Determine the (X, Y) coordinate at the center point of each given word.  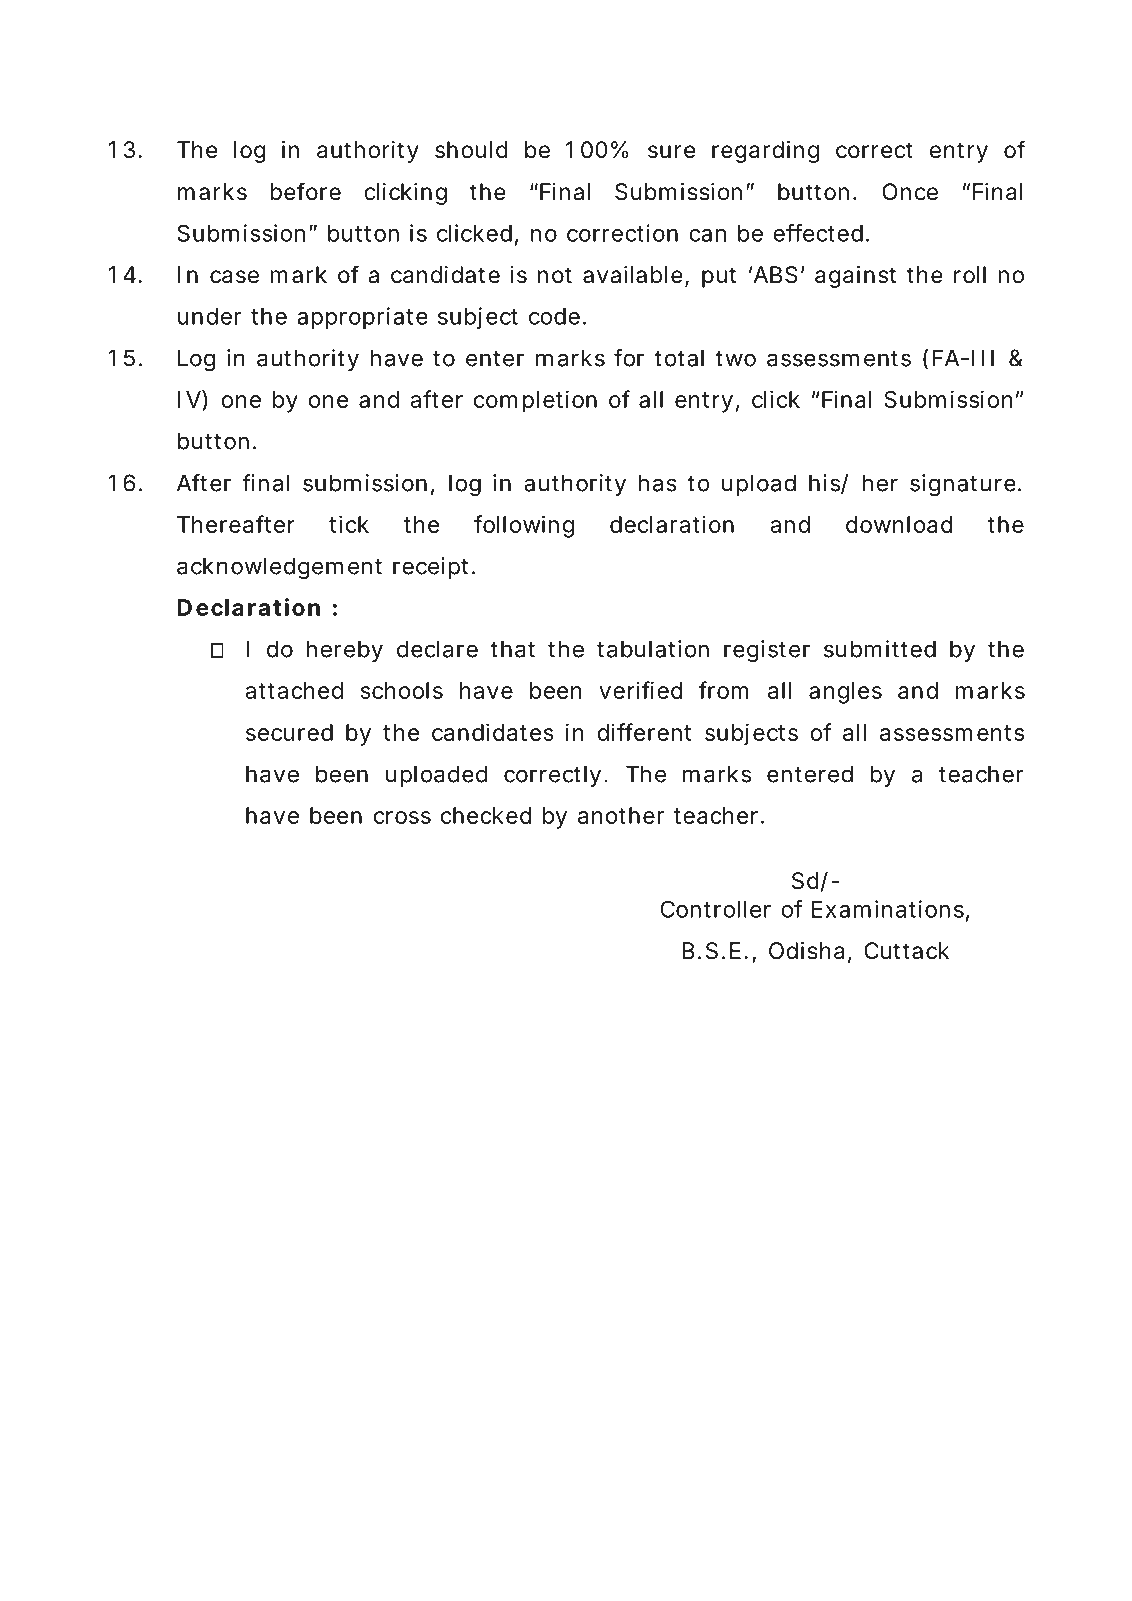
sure (671, 152)
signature (963, 485)
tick (349, 524)
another (621, 815)
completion (535, 401)
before (305, 191)
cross (402, 817)
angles (845, 693)
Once (910, 192)
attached (294, 690)
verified (641, 690)
